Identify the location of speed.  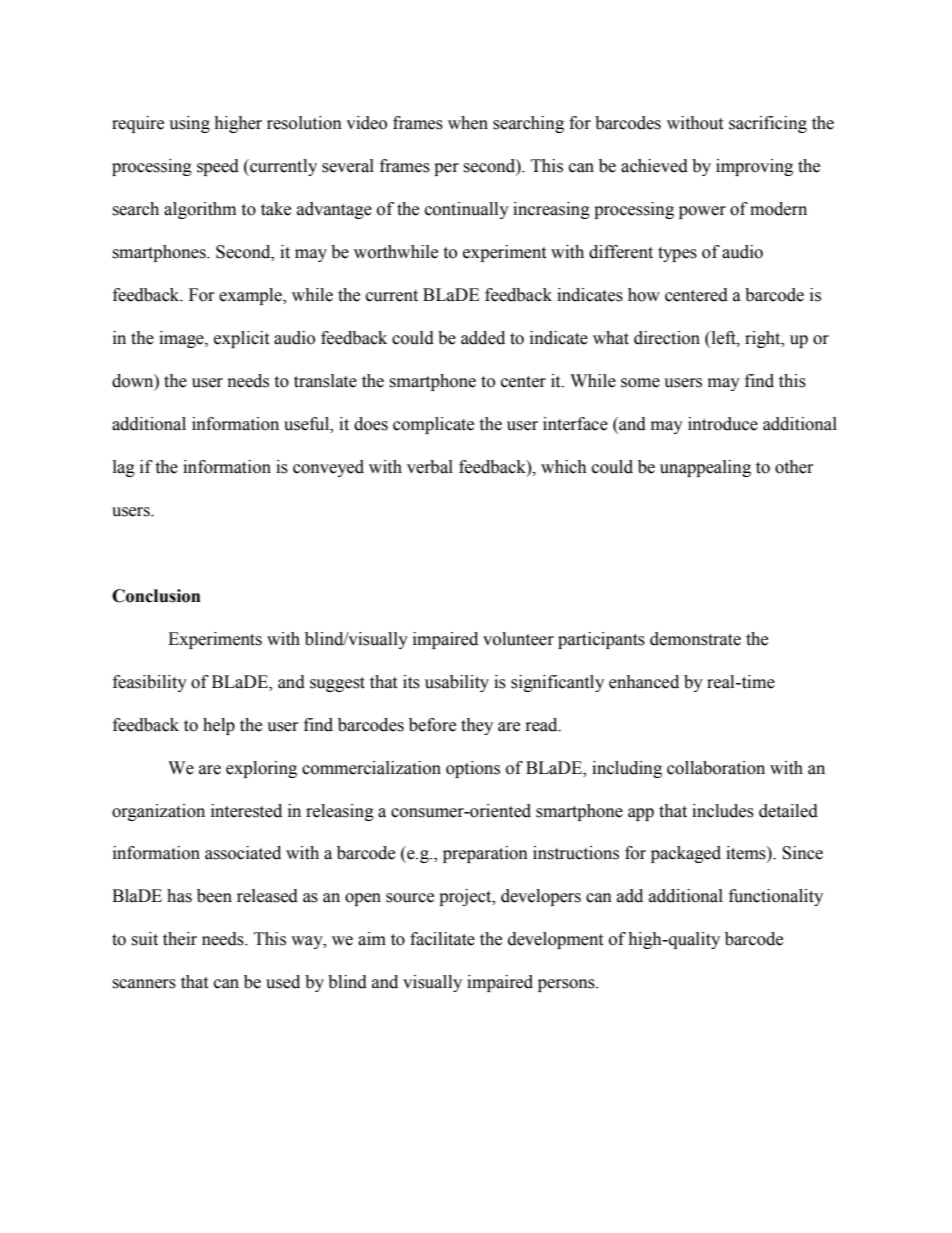
(218, 167).
